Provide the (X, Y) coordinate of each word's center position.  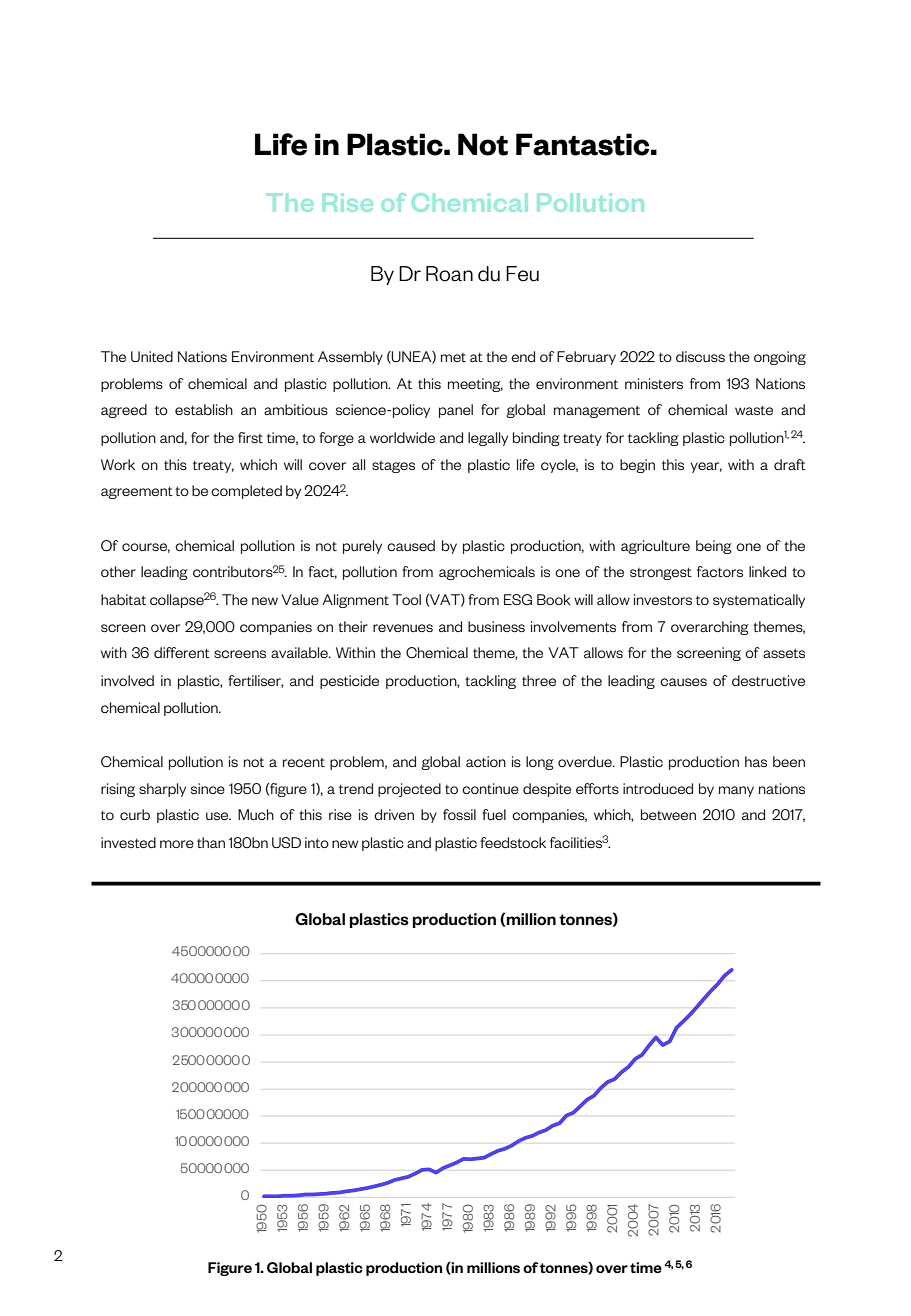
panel (456, 411)
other (118, 571)
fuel (494, 814)
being (714, 547)
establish (204, 409)
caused (411, 545)
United (152, 356)
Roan (449, 274)
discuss (700, 356)
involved (127, 680)
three (539, 680)
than (211, 842)
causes (683, 682)
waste (754, 410)
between (668, 814)
